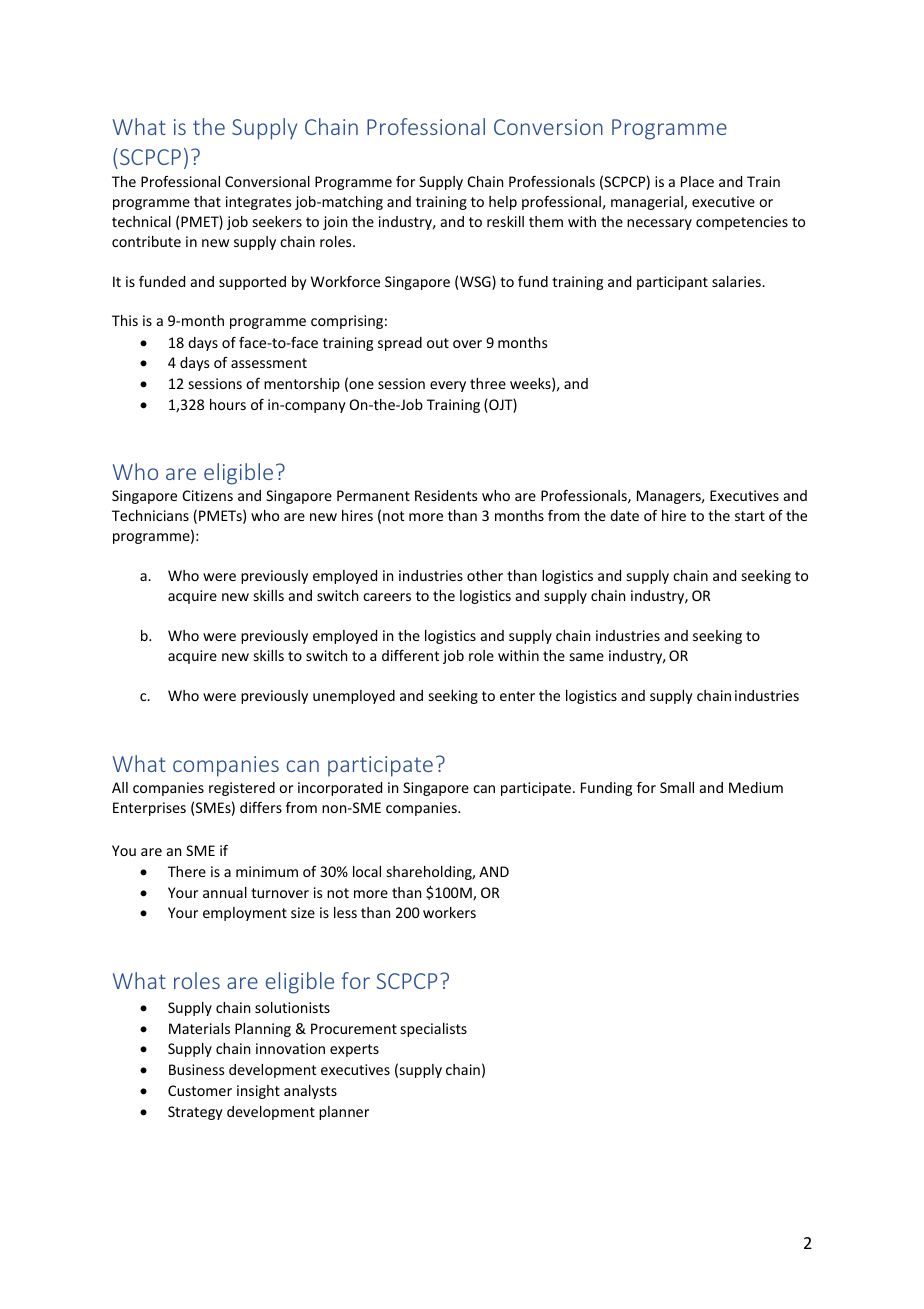 This screenshot has width=924, height=1309. Describe the element at coordinates (200, 1090) in the screenshot. I see `Customer` at that location.
